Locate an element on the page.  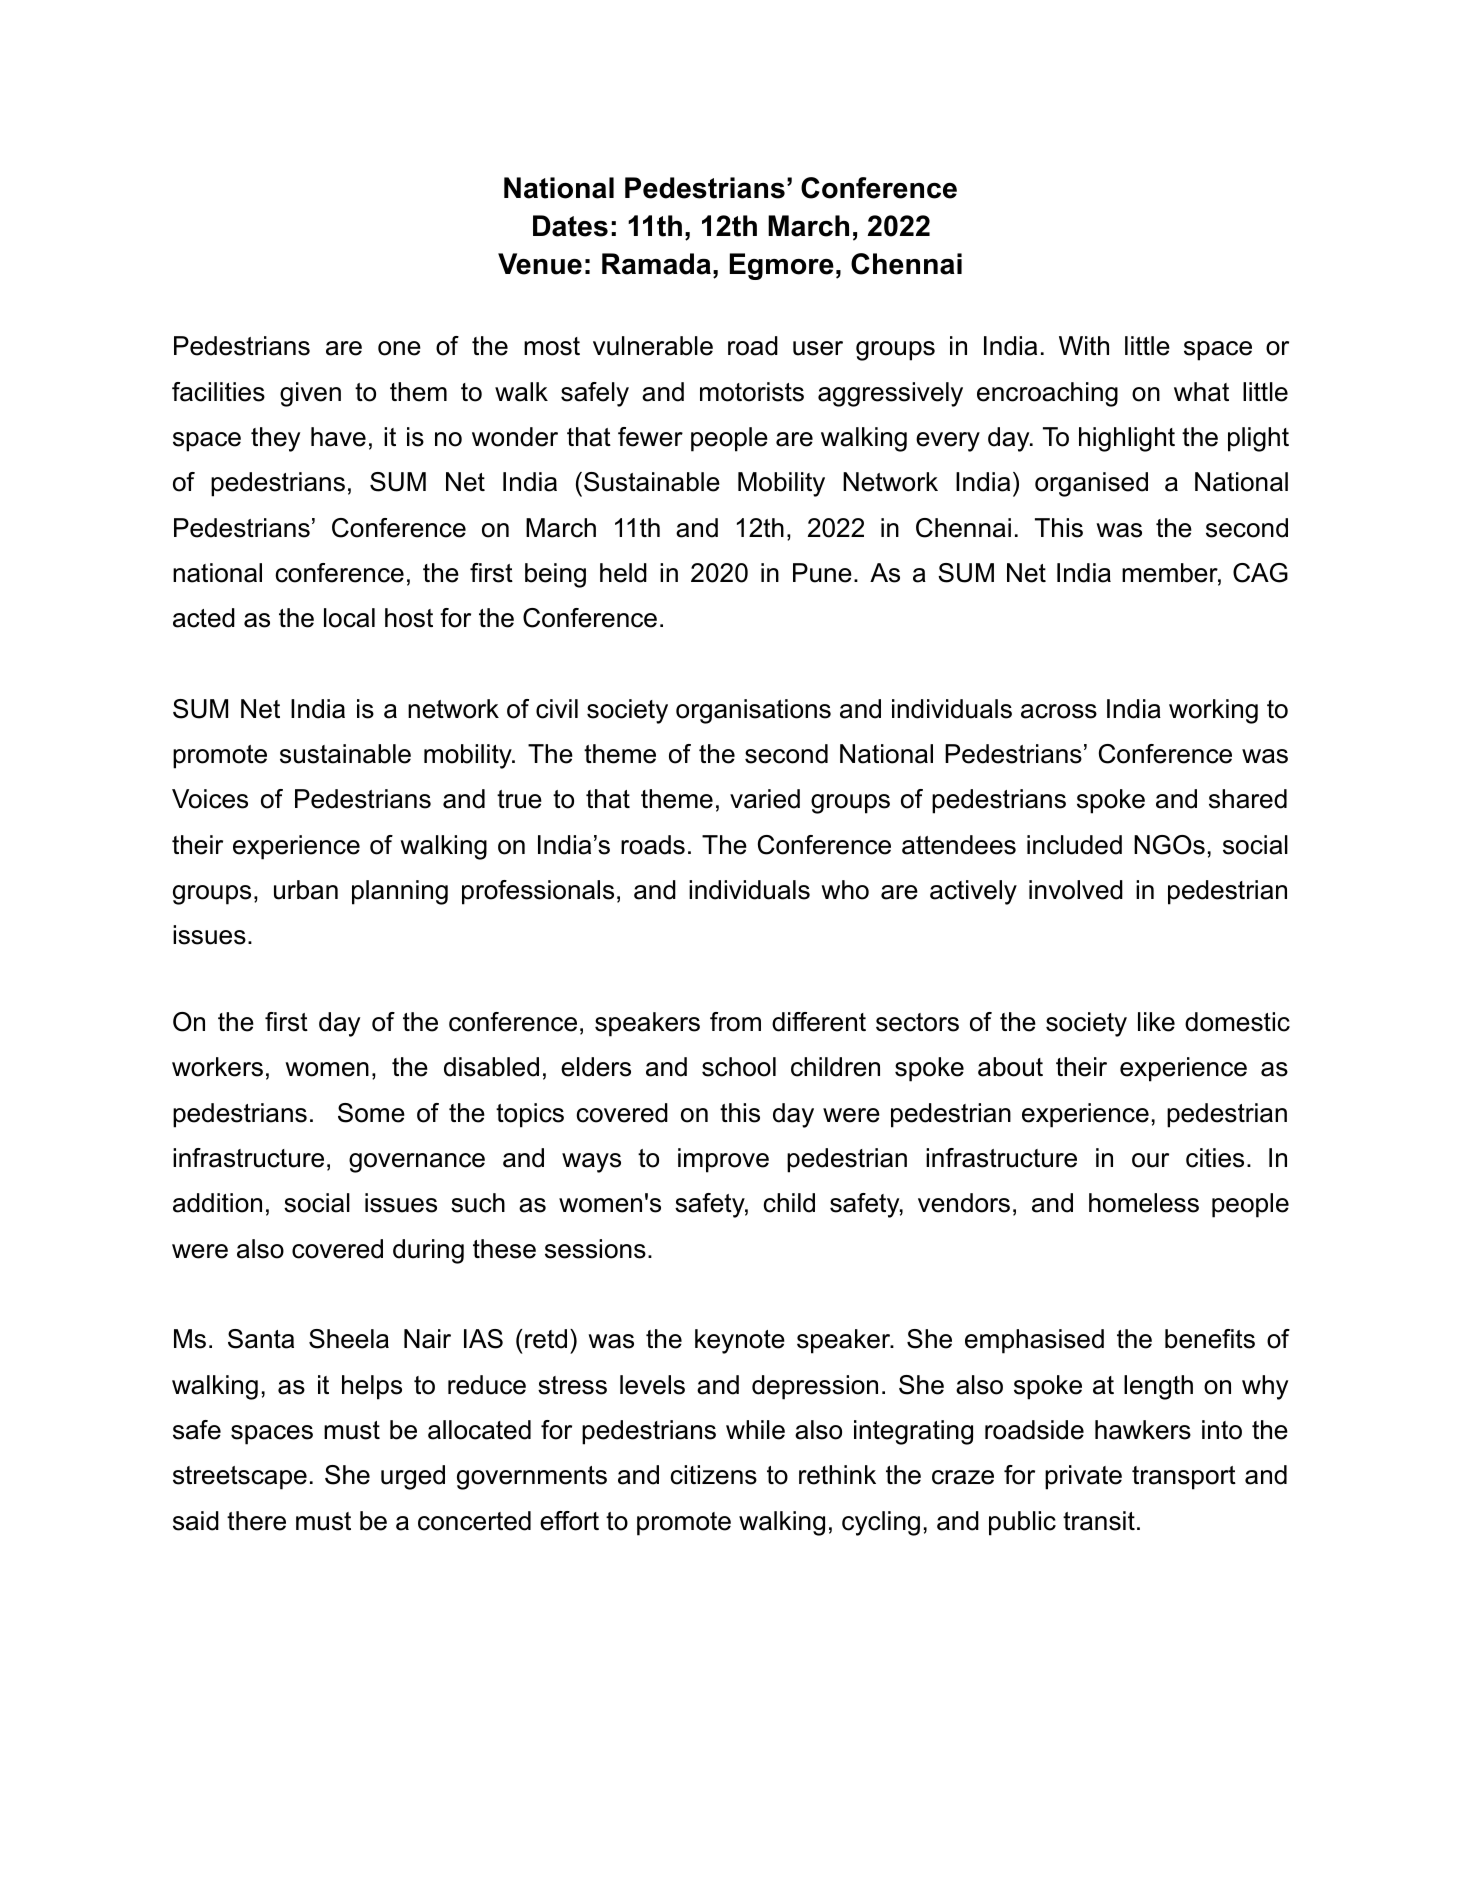
one is located at coordinates (399, 348).
